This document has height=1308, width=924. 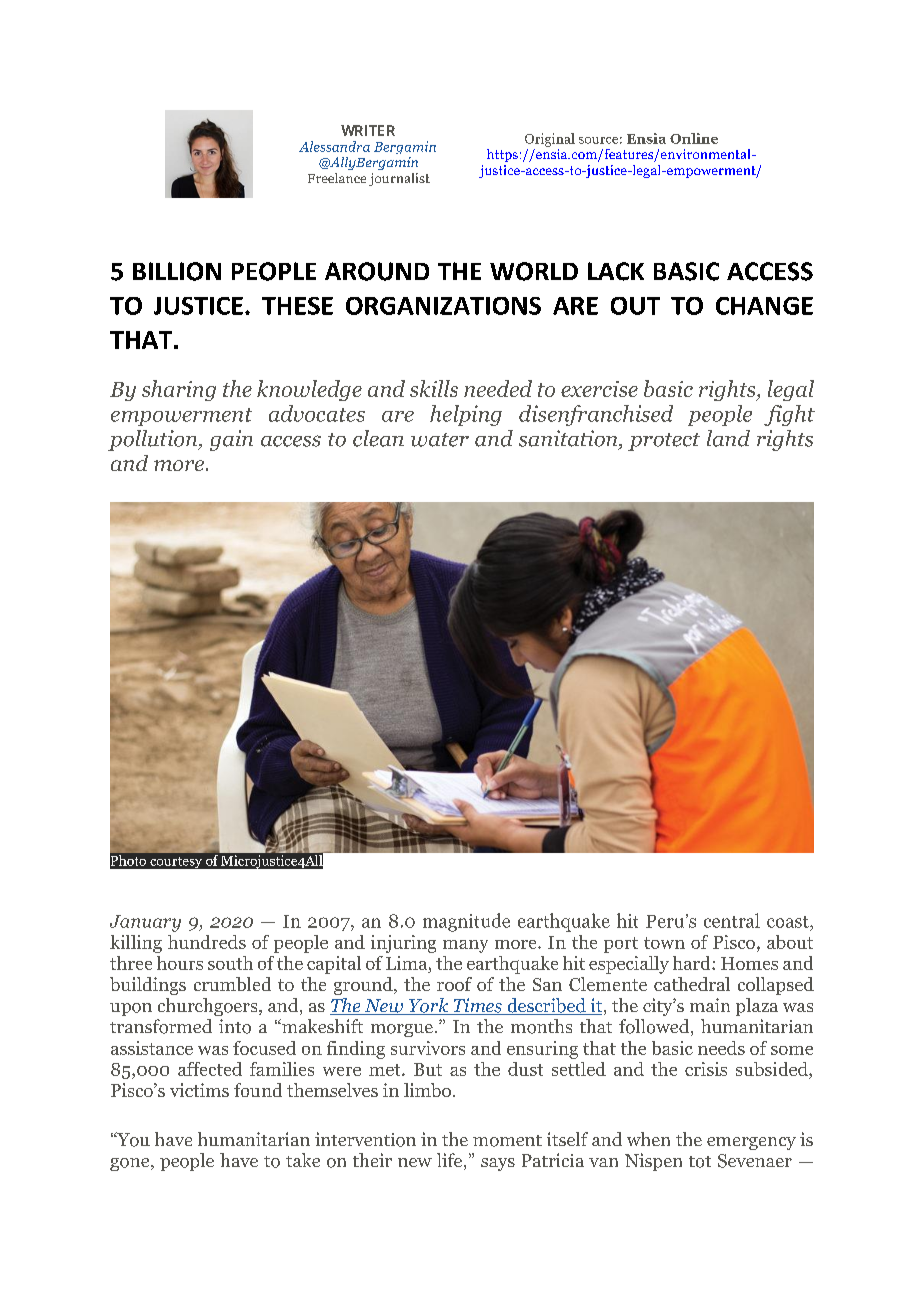 I want to click on water, so click(x=440, y=440).
